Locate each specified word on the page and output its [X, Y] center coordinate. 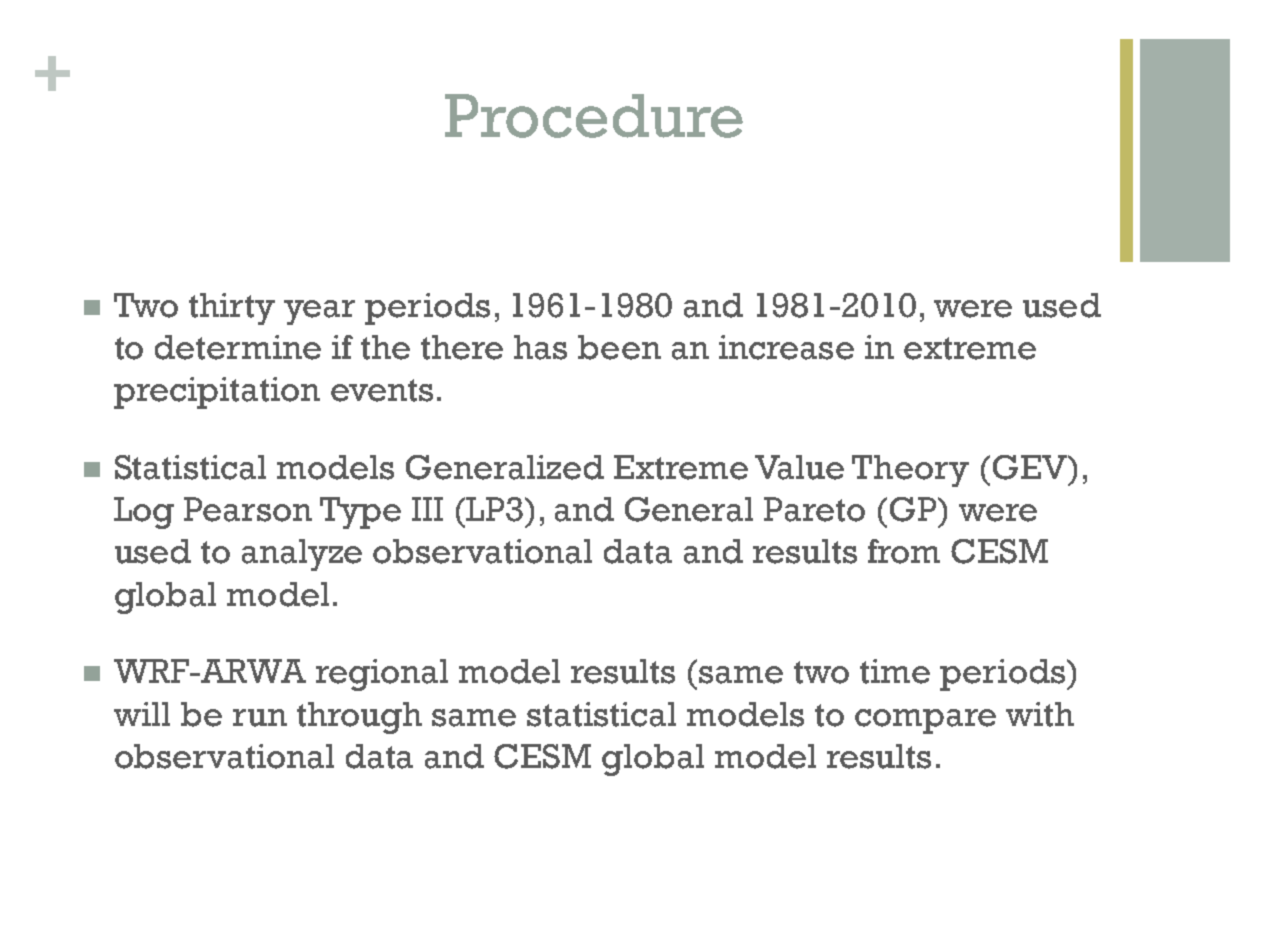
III [427, 509]
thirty [232, 309]
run [260, 718]
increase [786, 347]
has [540, 347]
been [619, 347]
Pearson [248, 509]
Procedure [594, 116]
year [319, 312]
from [904, 551]
